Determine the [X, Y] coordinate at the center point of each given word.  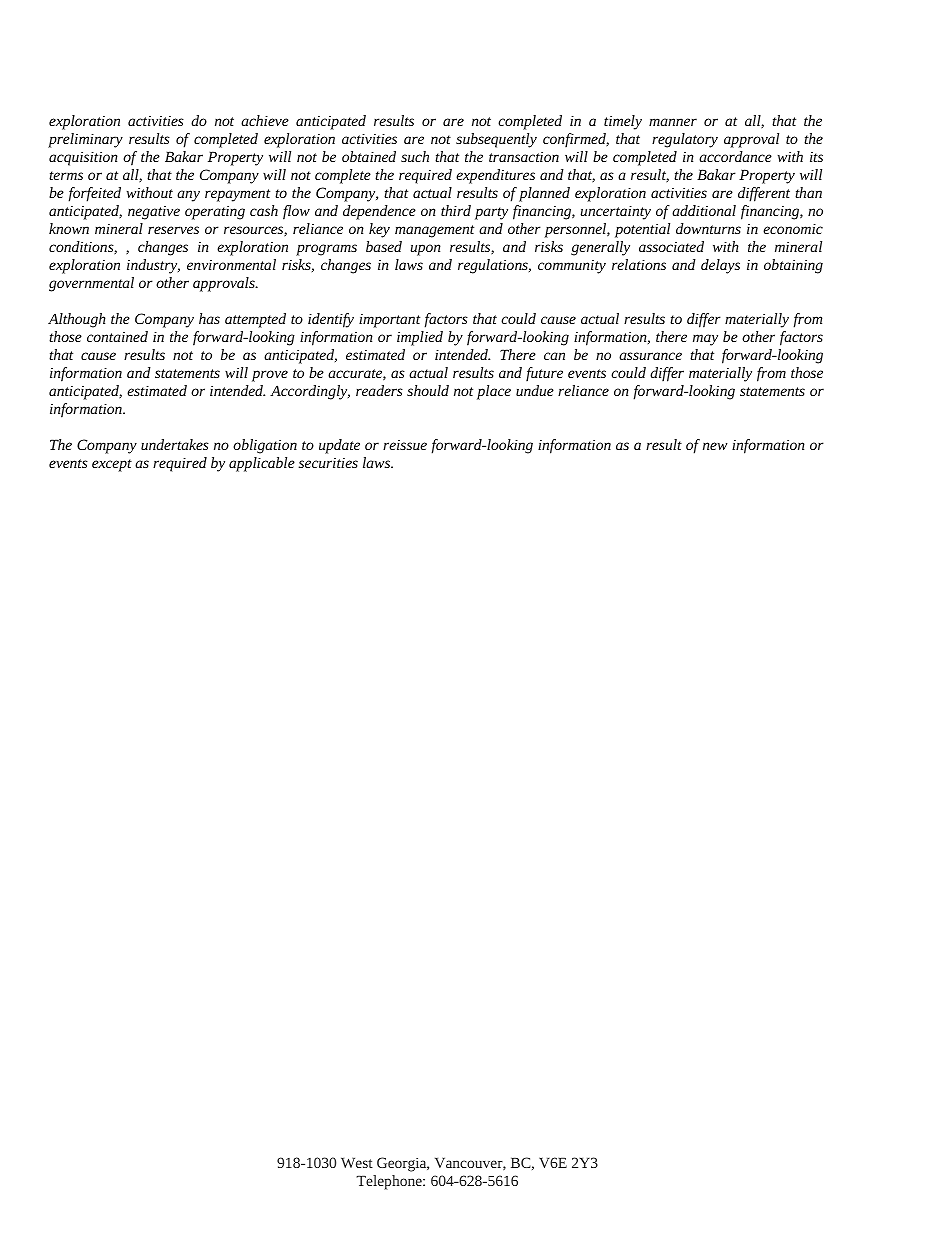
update [339, 446]
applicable [262, 464]
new [715, 446]
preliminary [85, 140]
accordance [735, 156]
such [415, 156]
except [112, 465]
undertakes [175, 444]
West [357, 1163]
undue [535, 390]
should [428, 390]
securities [328, 463]
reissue [405, 445]
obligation [265, 446]
